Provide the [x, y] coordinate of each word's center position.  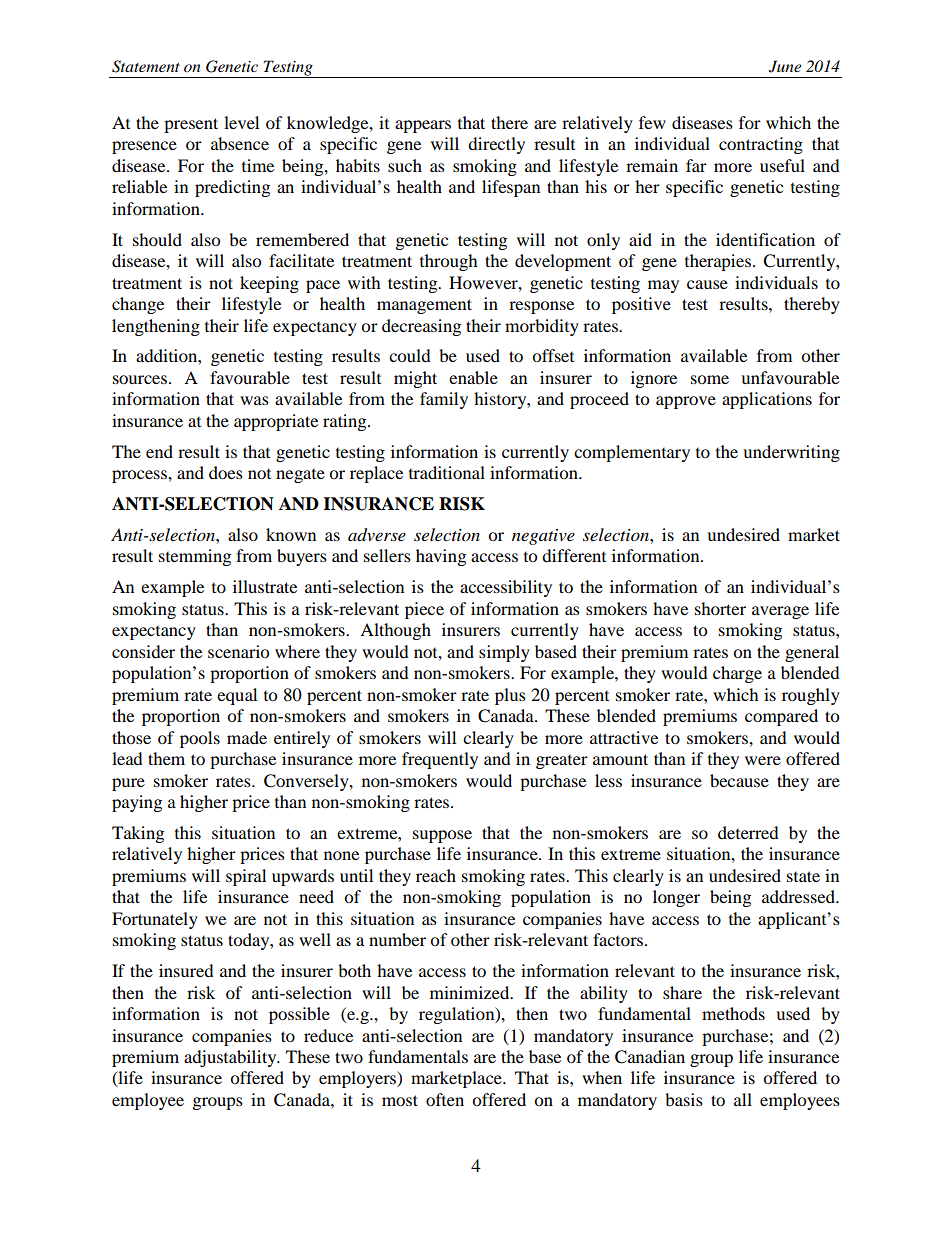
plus [510, 696]
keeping [269, 284]
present [191, 125]
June [785, 66]
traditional [447, 472]
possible [299, 1015]
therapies [718, 262]
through [449, 262]
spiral [246, 877]
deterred [748, 832]
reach [436, 875]
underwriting [791, 453]
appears [423, 126]
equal [237, 696]
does [226, 472]
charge [737, 674]
